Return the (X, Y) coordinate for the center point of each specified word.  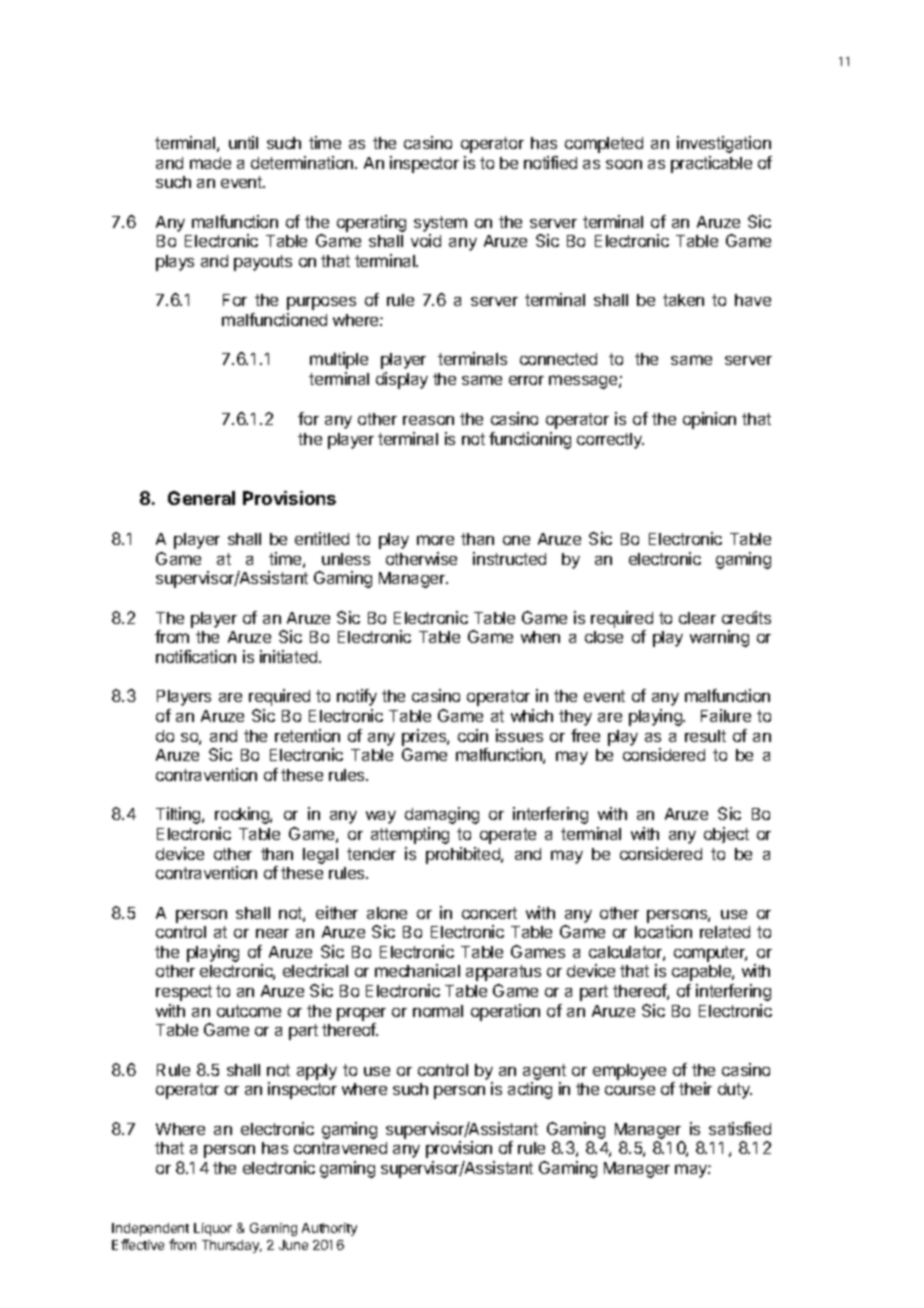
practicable (711, 164)
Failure (726, 715)
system (440, 224)
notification (196, 656)
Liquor (213, 1229)
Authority (329, 1229)
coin (473, 735)
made (210, 163)
